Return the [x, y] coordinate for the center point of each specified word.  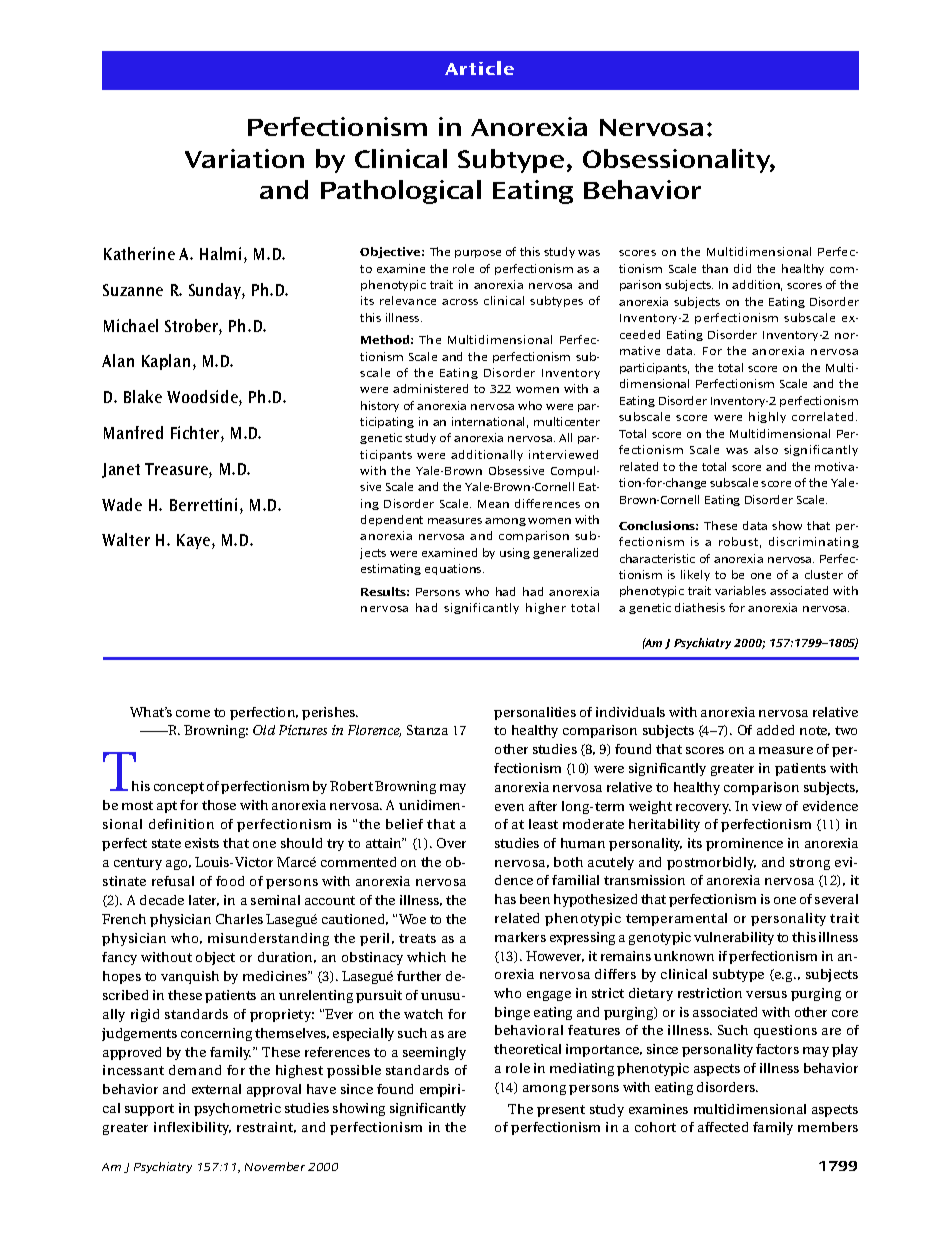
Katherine [139, 253]
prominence [744, 844]
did [742, 268]
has [505, 899]
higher [546, 608]
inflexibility [192, 1128]
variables [740, 590]
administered [430, 388]
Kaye [195, 541]
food [230, 881]
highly [767, 417]
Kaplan [166, 362]
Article [479, 68]
